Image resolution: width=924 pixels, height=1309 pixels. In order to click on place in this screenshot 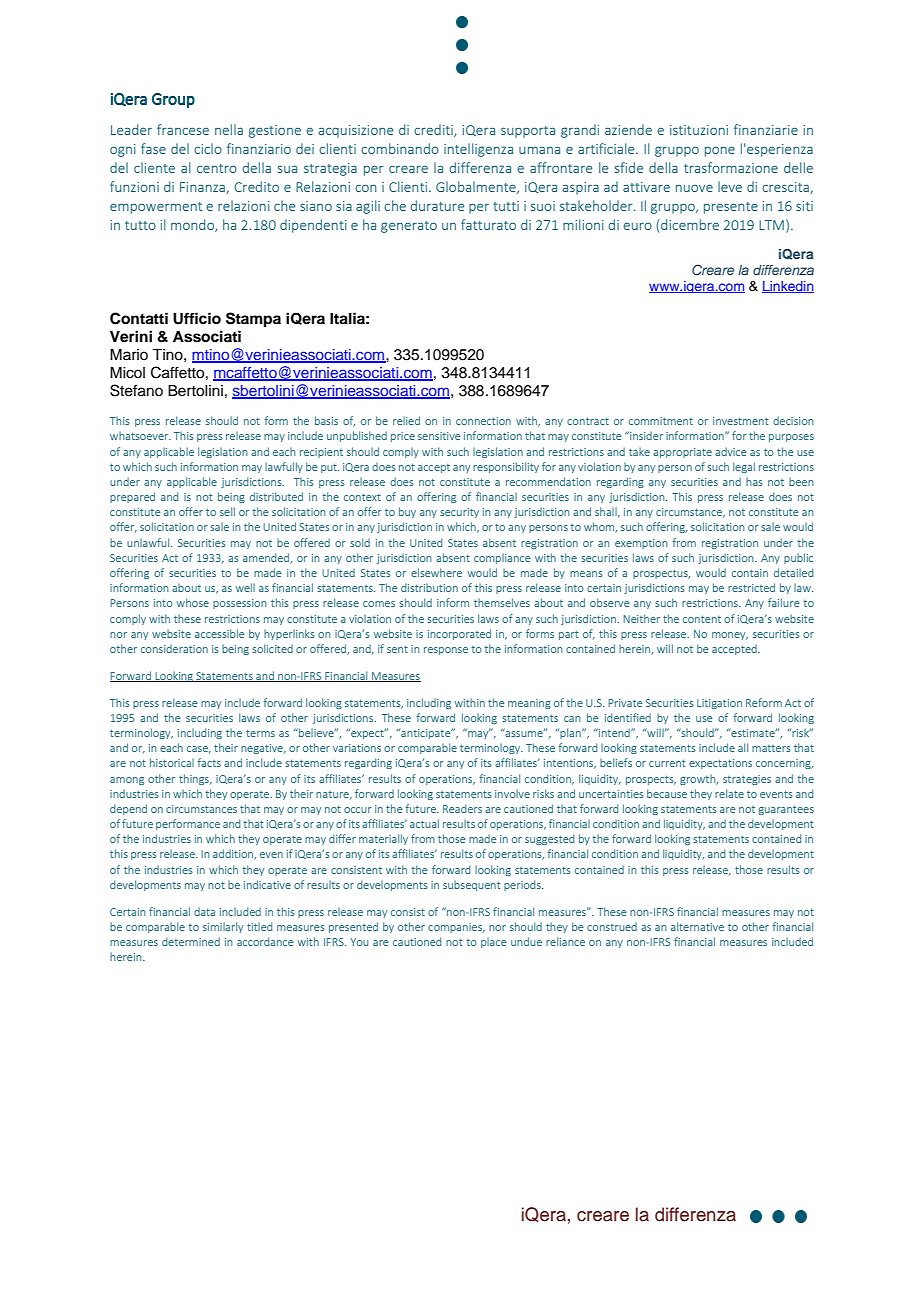, I will do `click(493, 943)`.
